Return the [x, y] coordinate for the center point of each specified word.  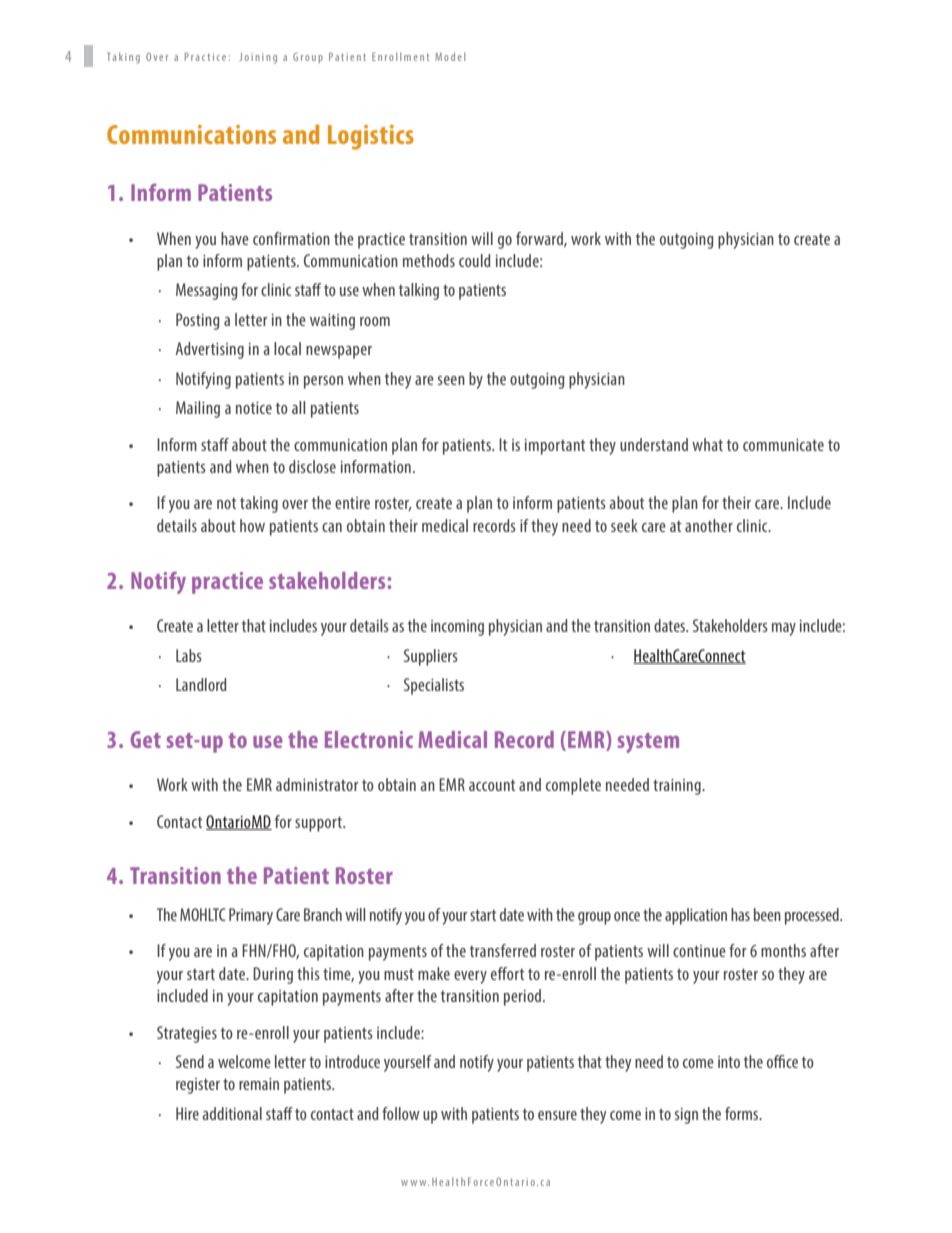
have [235, 238]
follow [401, 1113]
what [707, 444]
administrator [317, 784]
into [729, 1062]
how [252, 525]
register [198, 1086]
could [475, 260]
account [492, 785]
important [555, 447]
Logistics [371, 137]
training [678, 787]
